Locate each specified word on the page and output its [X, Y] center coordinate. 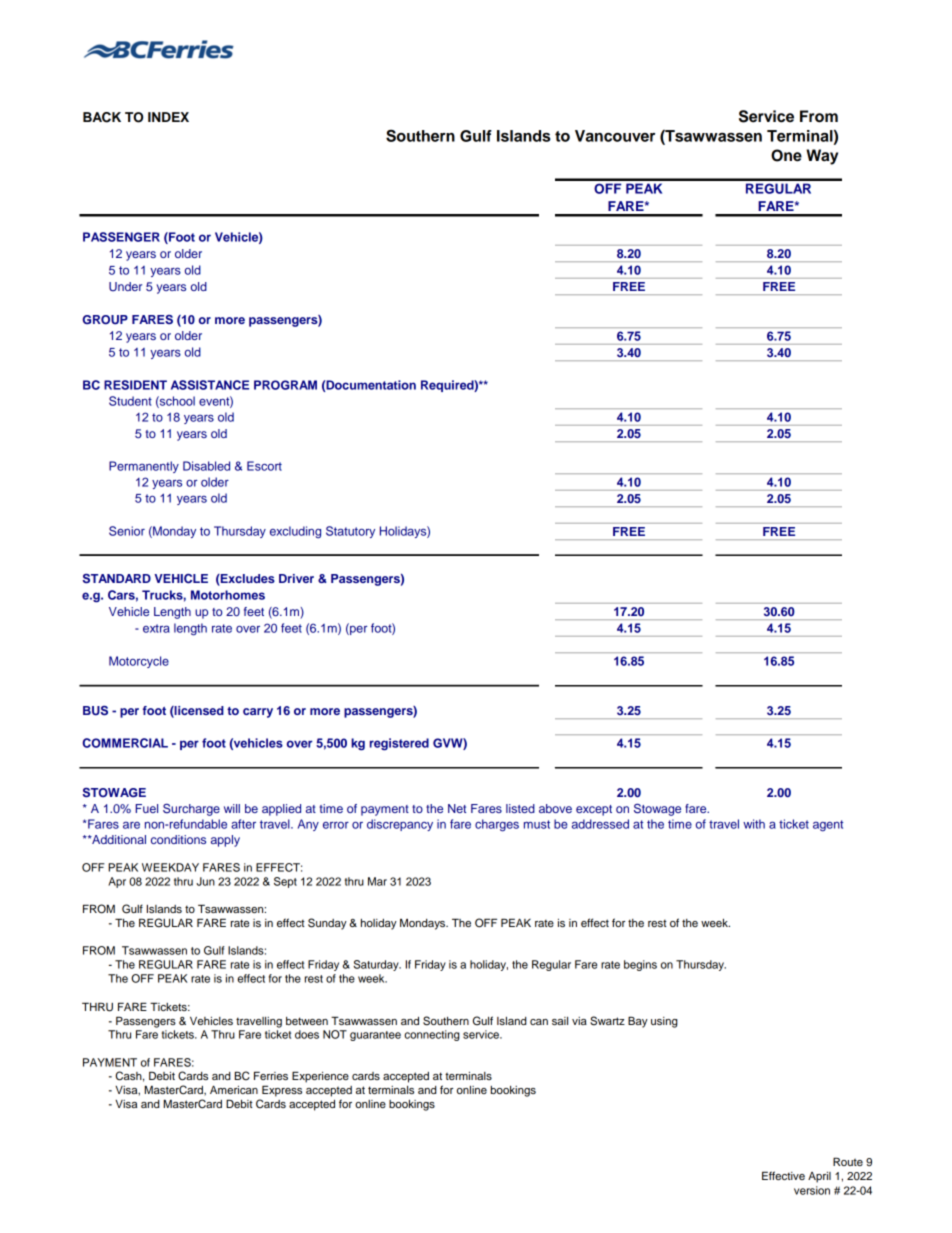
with [754, 824]
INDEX [168, 117]
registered [399, 744]
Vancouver [615, 136]
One [786, 155]
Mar [377, 881]
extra [156, 628]
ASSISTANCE [210, 385]
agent [828, 826]
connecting [432, 1035]
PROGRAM [285, 385]
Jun [205, 881]
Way [822, 157]
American [234, 1090]
